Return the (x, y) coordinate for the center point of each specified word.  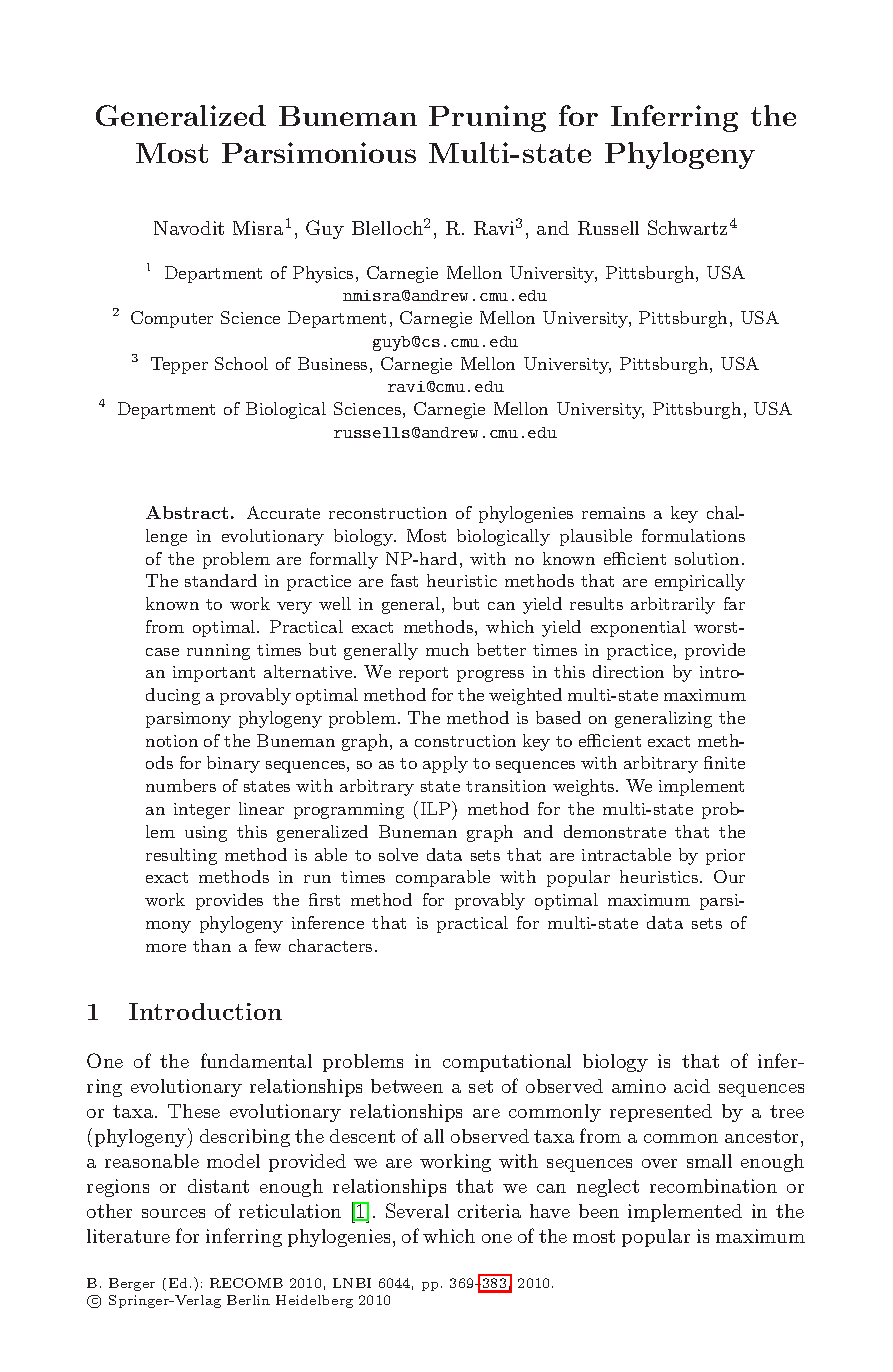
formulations (693, 535)
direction (628, 671)
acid (692, 1086)
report (423, 674)
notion (172, 741)
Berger (132, 1284)
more (166, 948)
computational (507, 1063)
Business (332, 363)
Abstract (187, 512)
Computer (172, 319)
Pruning (487, 118)
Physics (323, 274)
